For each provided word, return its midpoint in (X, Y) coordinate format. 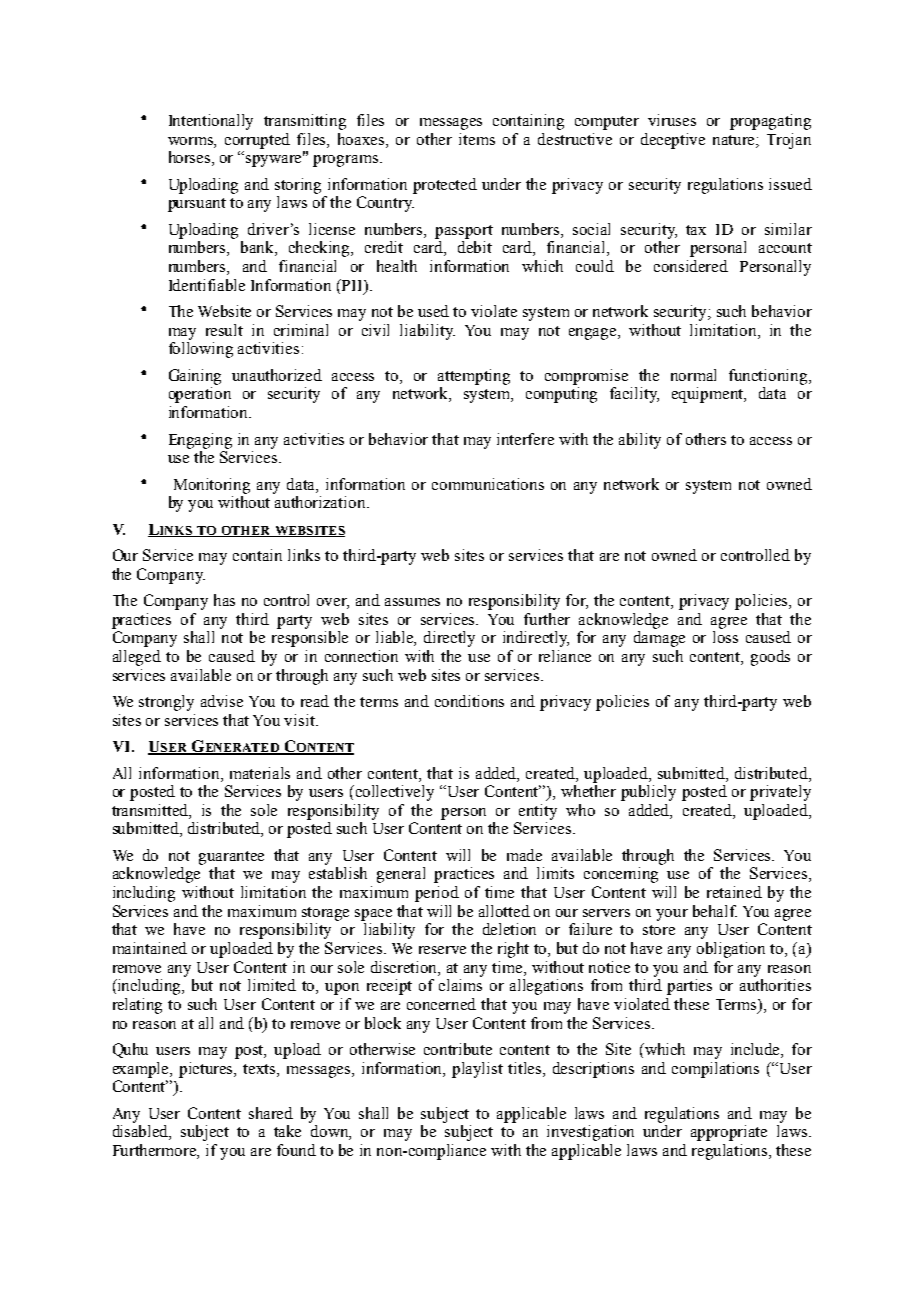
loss (725, 637)
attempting (474, 377)
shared (271, 1113)
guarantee (231, 858)
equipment (709, 395)
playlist (477, 1070)
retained (734, 892)
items (477, 139)
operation (200, 395)
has (224, 600)
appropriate (729, 1133)
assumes (412, 602)
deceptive (673, 141)
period (437, 894)
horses (191, 158)
